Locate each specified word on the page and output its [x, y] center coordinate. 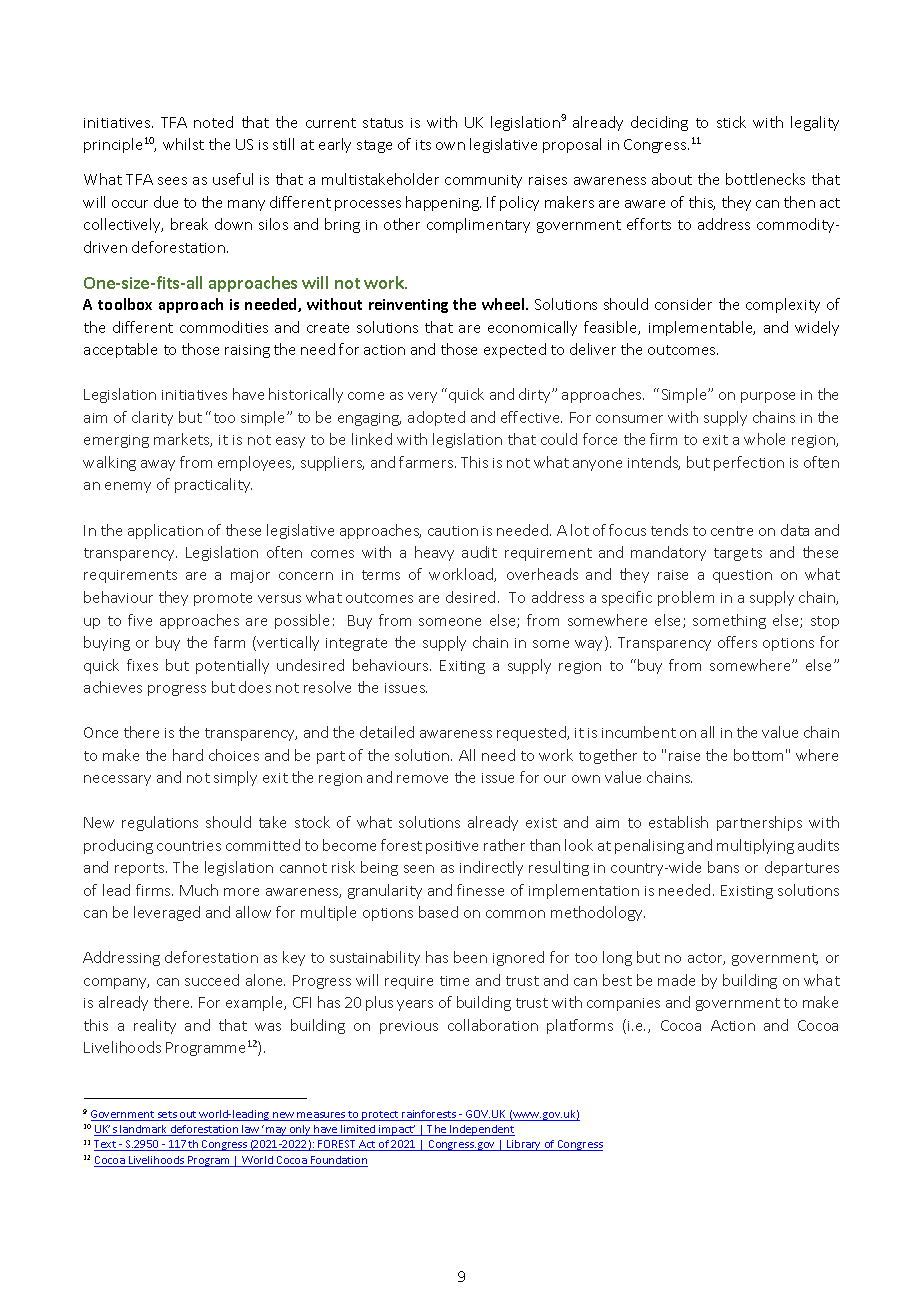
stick [731, 122]
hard [188, 755]
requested [532, 733]
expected [515, 350]
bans [723, 867]
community [483, 181]
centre [732, 531]
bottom [758, 755]
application [165, 531]
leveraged [167, 913]
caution [453, 531]
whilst [183, 144]
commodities [224, 327]
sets [167, 1116]
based [438, 912]
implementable [702, 328]
